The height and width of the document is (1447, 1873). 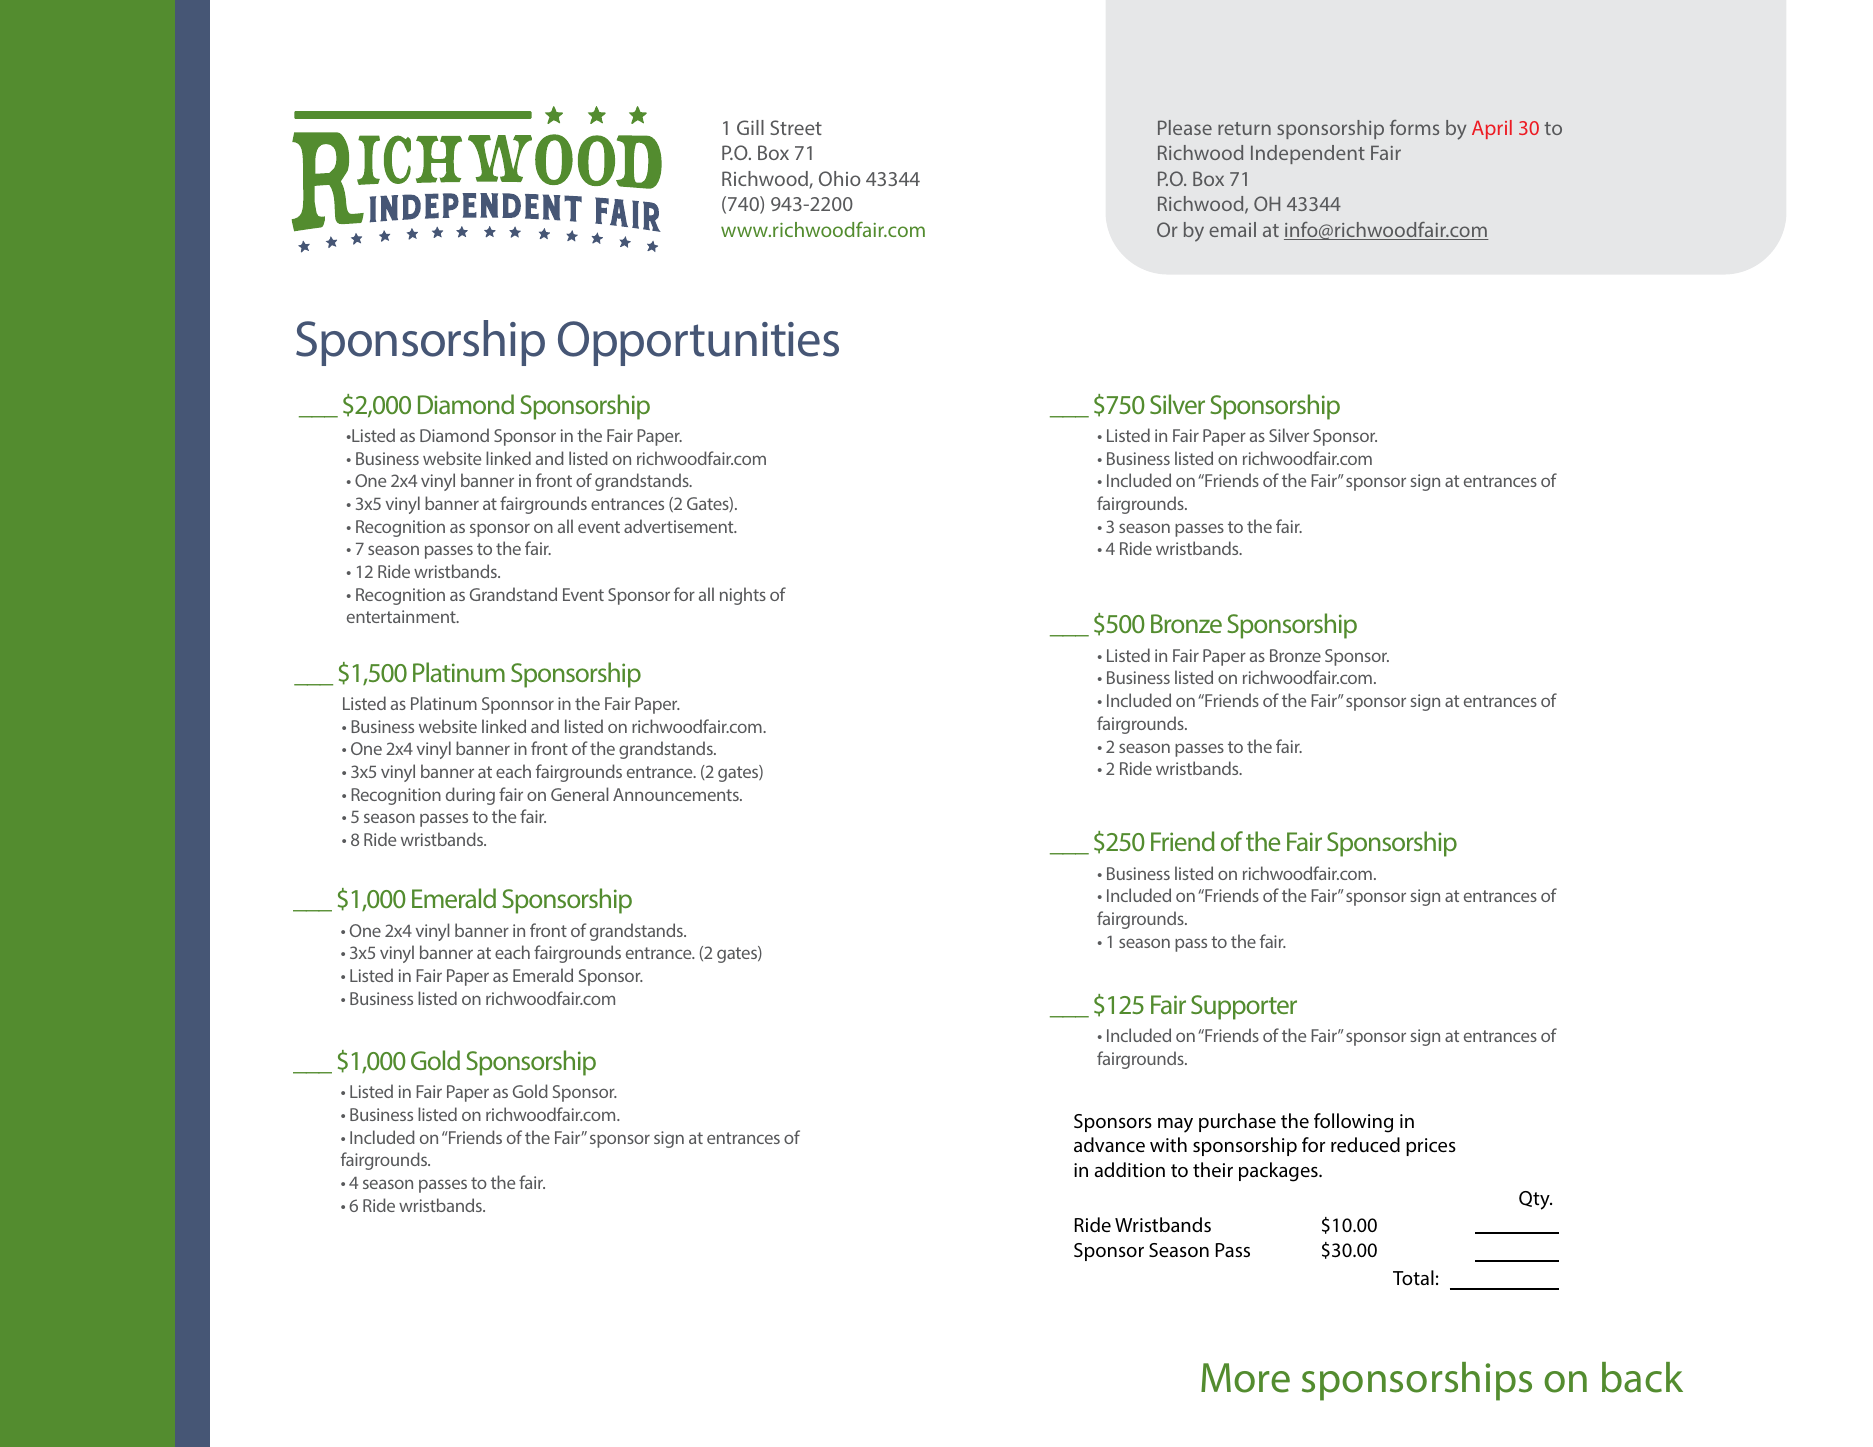 What do you see at coordinates (1185, 127) in the document?
I see `Please` at bounding box center [1185, 127].
